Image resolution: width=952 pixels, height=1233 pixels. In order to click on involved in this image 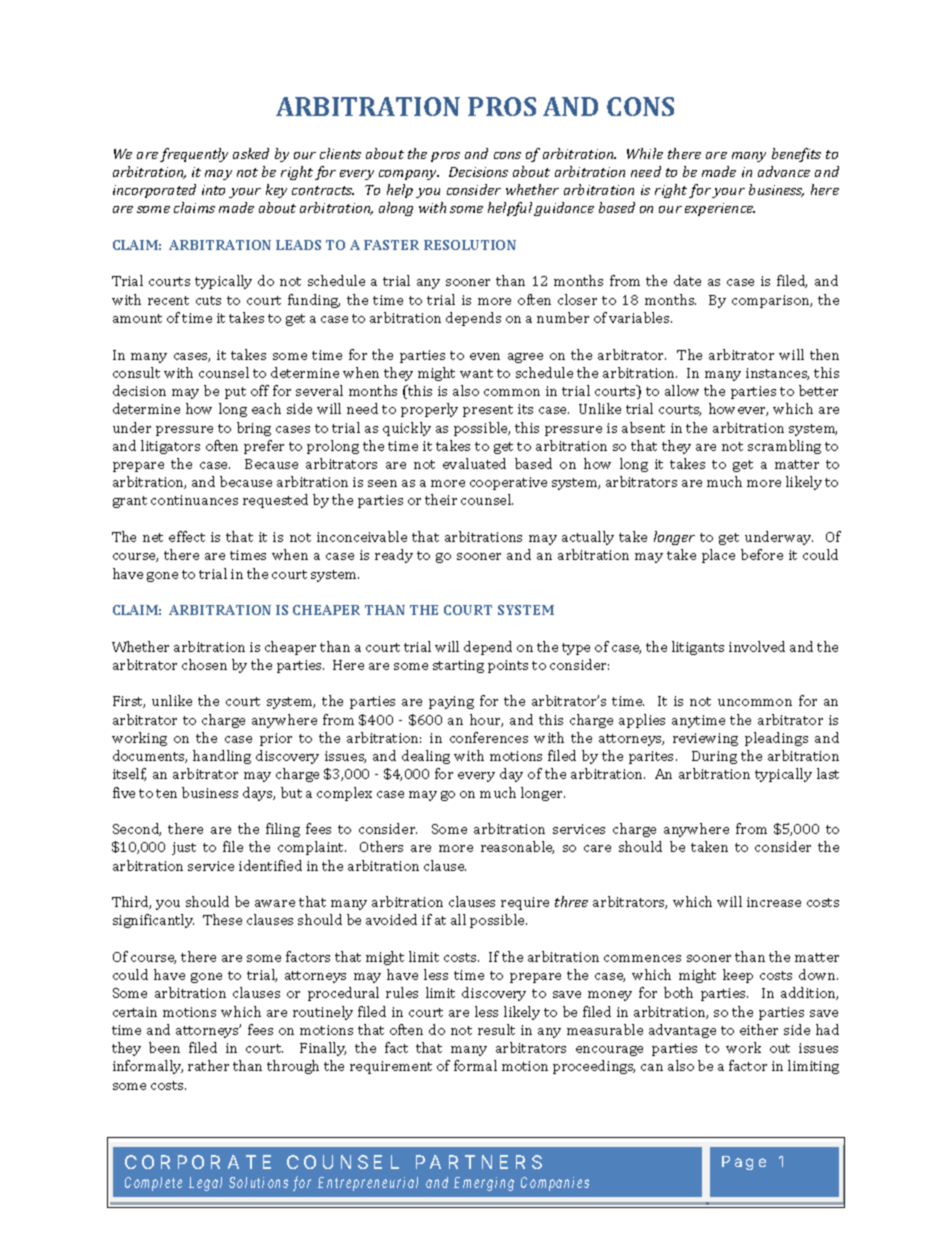, I will do `click(757, 646)`.
